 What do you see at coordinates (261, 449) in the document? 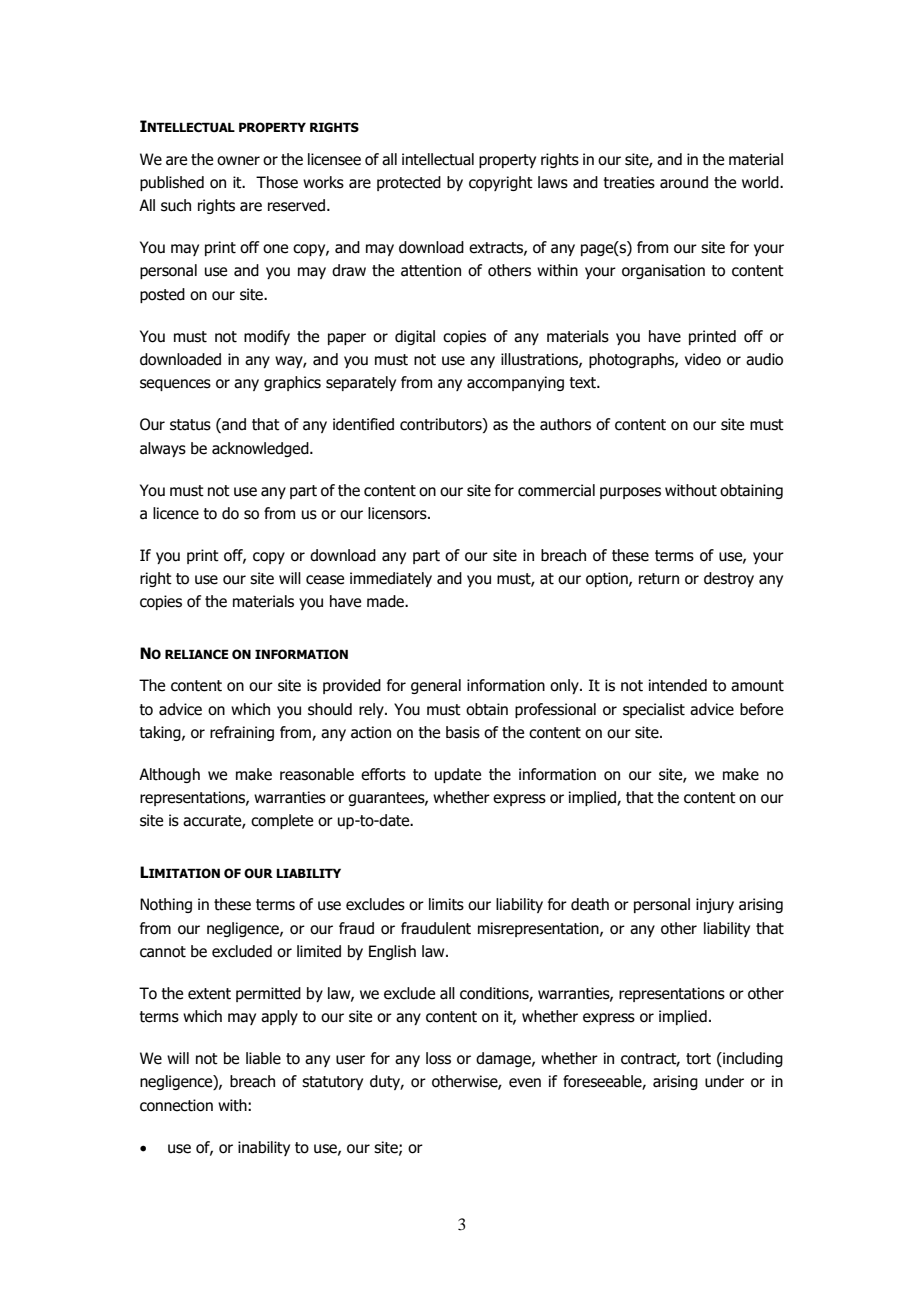
I see `acknowledged` at bounding box center [261, 449].
